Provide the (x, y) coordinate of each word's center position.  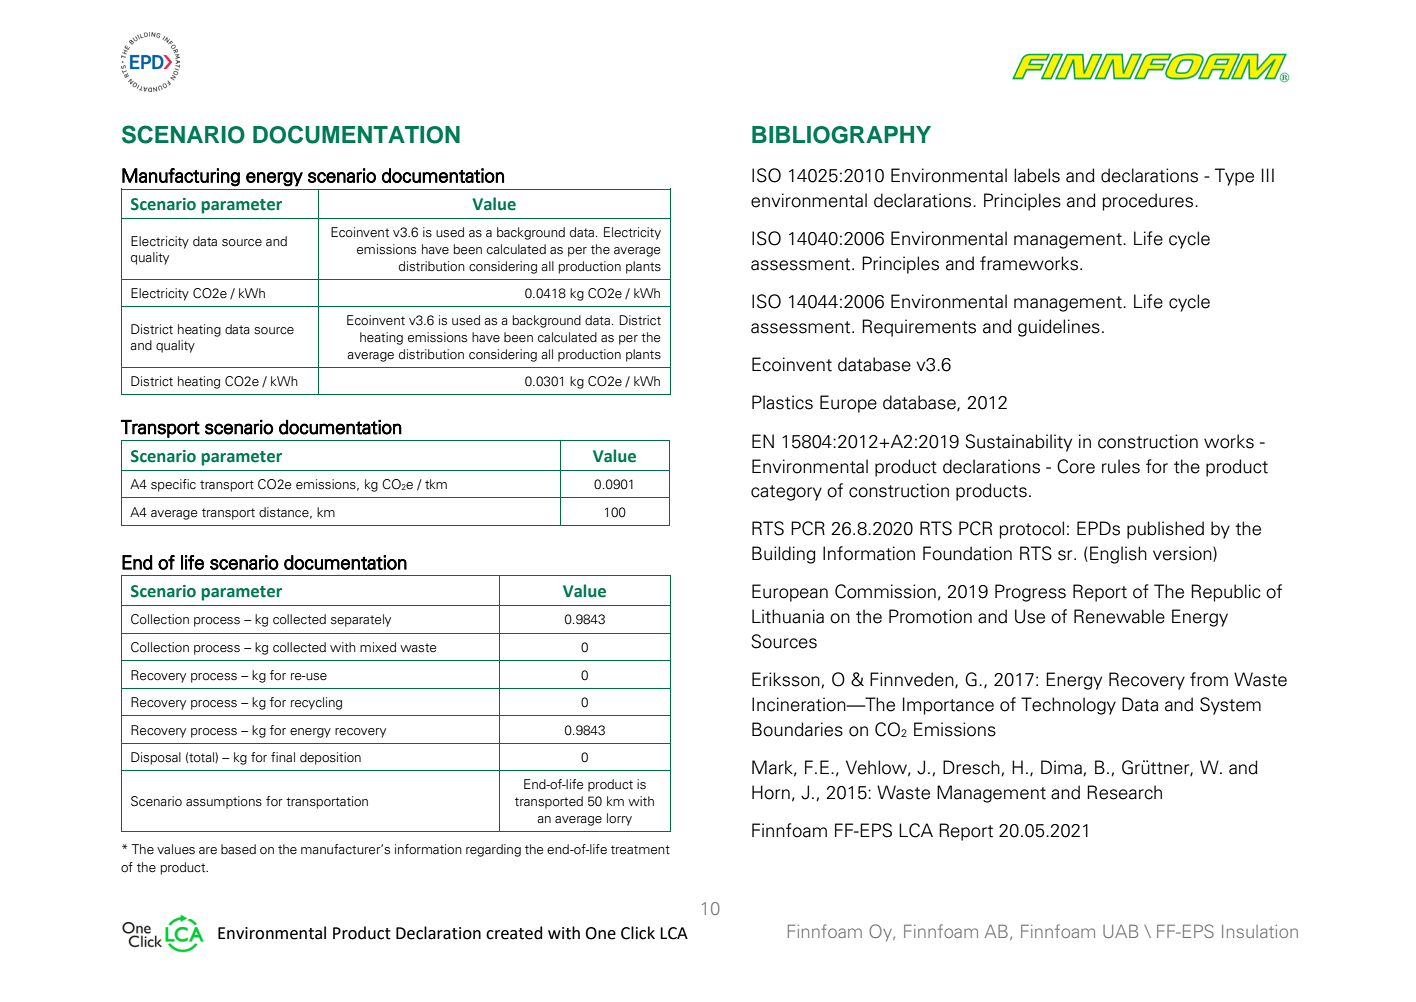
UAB (1120, 931)
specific (173, 485)
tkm (436, 484)
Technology (1068, 706)
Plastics (782, 402)
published (1165, 530)
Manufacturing (181, 177)
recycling (316, 703)
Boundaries (797, 729)
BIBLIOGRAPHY (841, 135)
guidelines (1059, 328)
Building (784, 555)
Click (638, 933)
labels (1037, 175)
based (238, 849)
